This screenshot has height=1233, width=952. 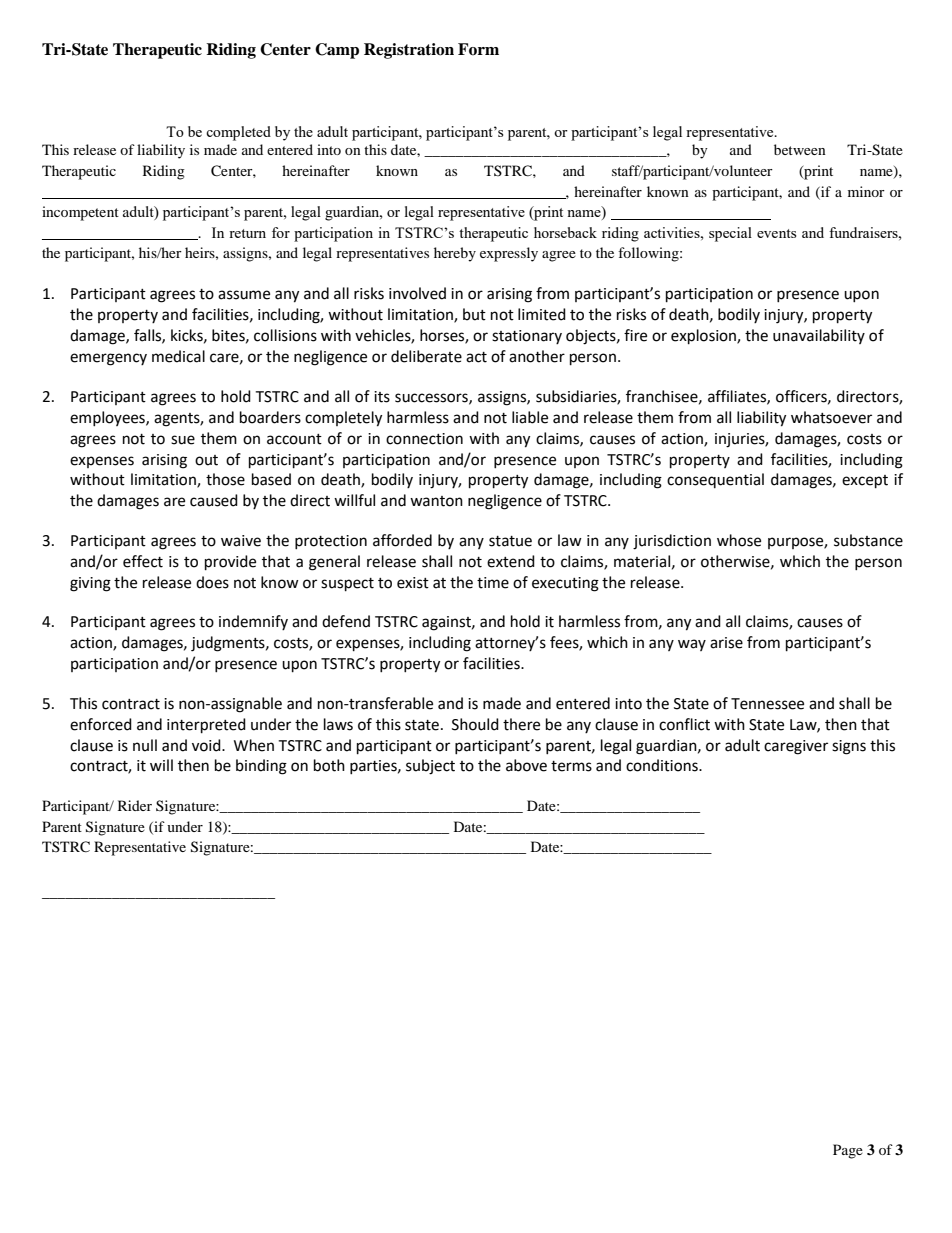 What do you see at coordinates (663, 765) in the screenshot?
I see `conditions` at bounding box center [663, 765].
